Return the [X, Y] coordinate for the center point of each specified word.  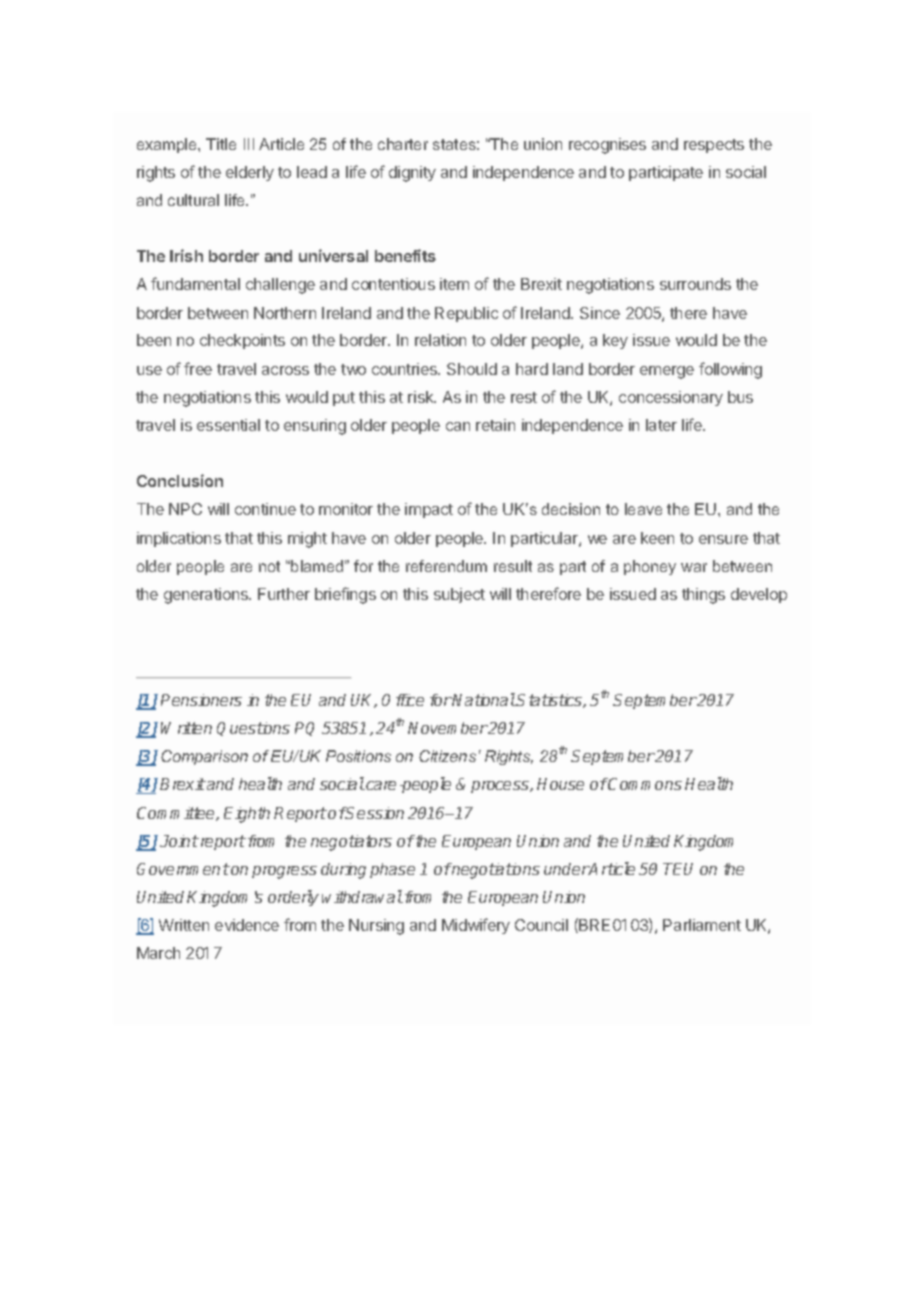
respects [714, 146]
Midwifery [476, 926]
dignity [412, 174]
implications [179, 539]
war [694, 567]
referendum [446, 566]
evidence [247, 925]
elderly [250, 173]
